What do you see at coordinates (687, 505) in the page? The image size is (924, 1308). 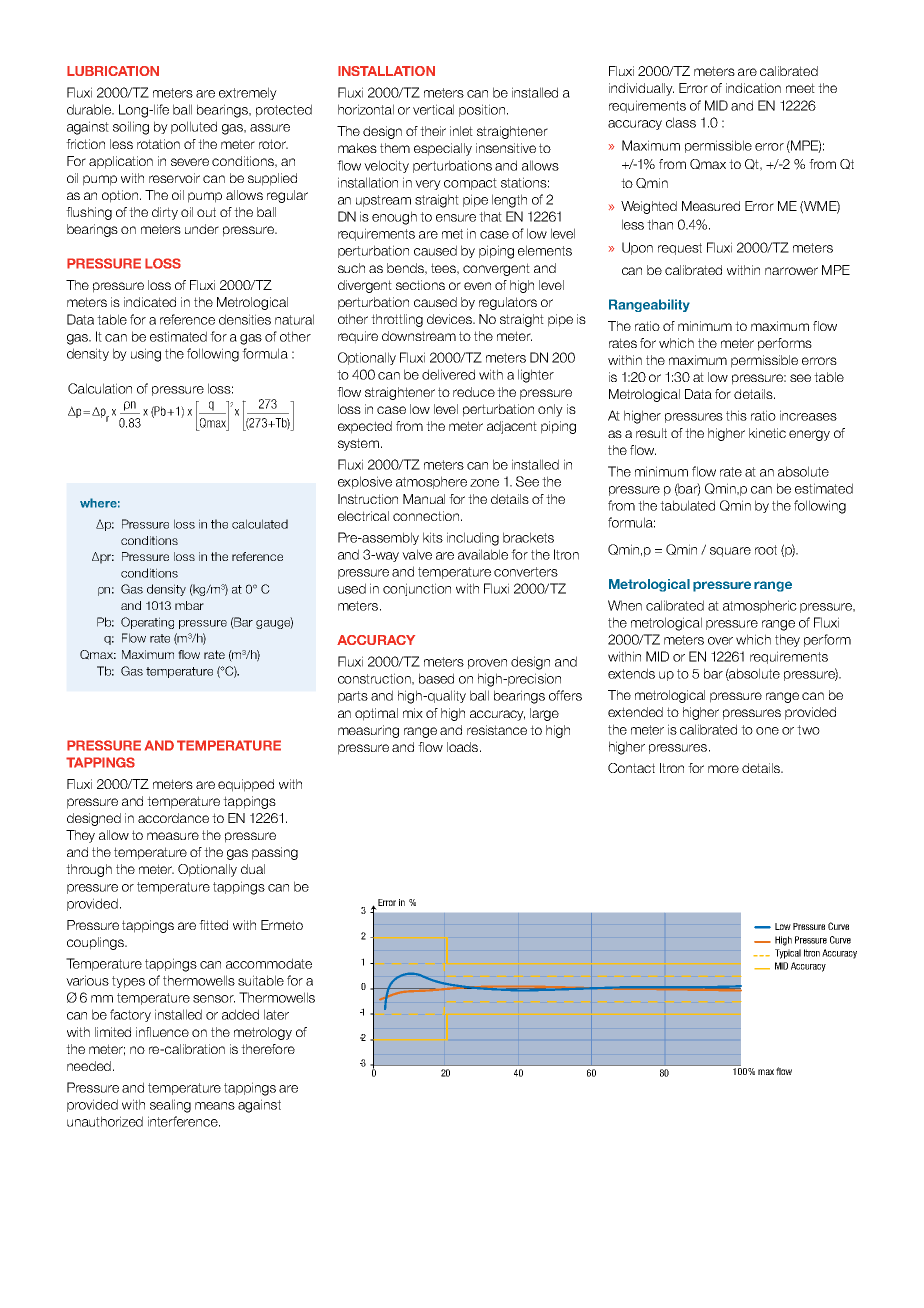 I see `tabulated` at bounding box center [687, 505].
